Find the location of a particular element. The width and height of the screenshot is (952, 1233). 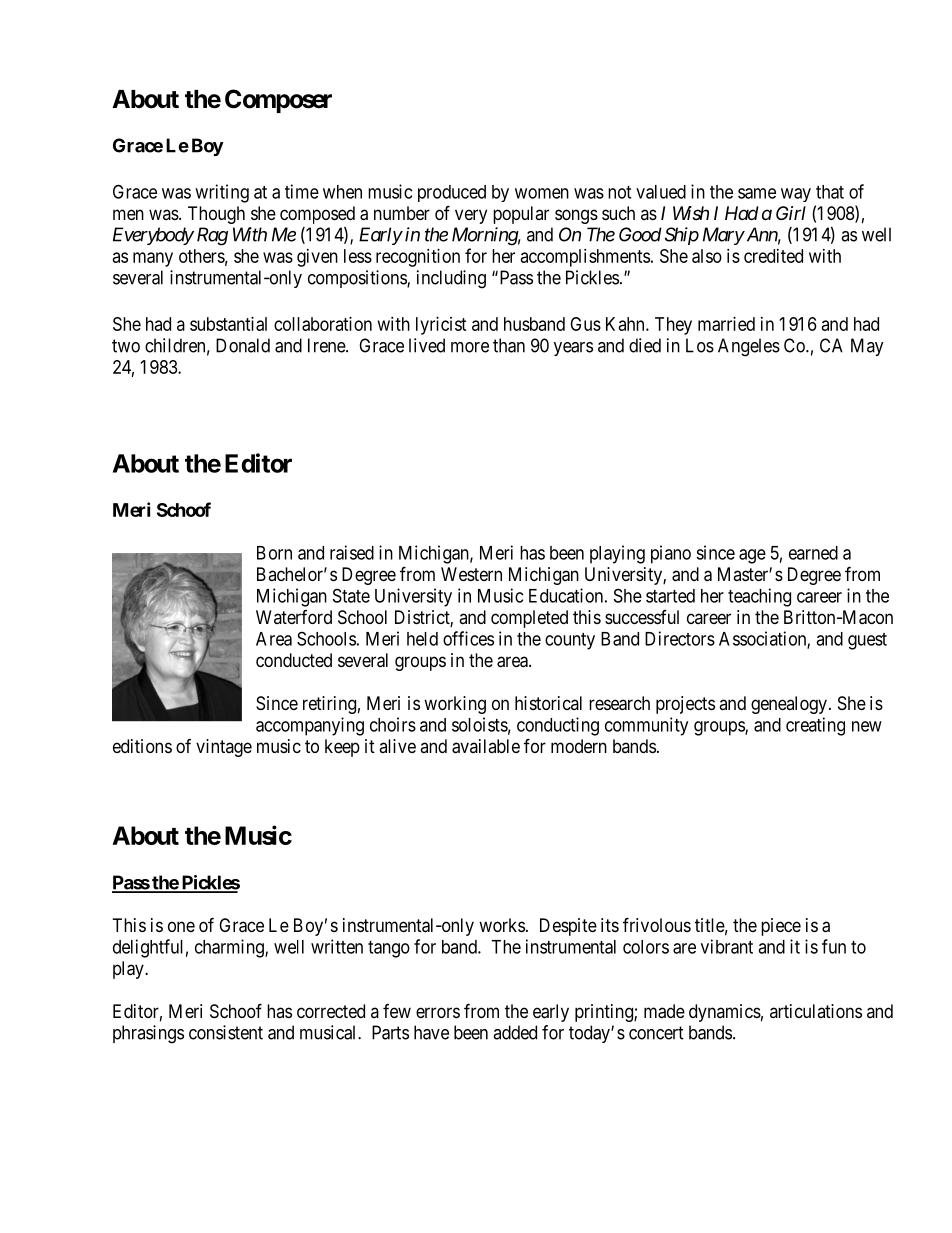

consistent is located at coordinates (226, 1032).
